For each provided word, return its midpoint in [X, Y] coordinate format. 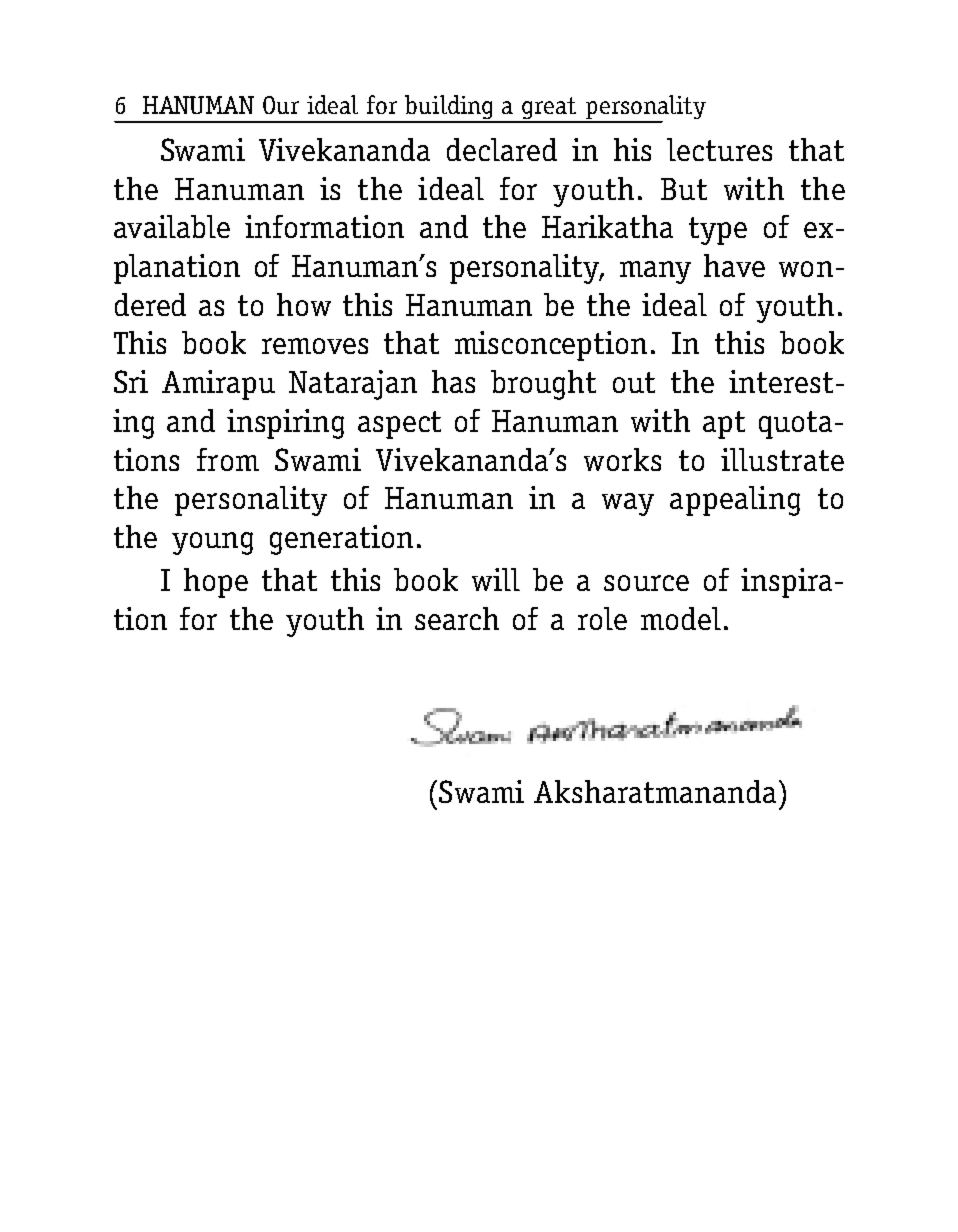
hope [216, 583]
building [449, 108]
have [734, 265]
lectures [719, 149]
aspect [399, 425]
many [655, 272]
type [718, 231]
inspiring [285, 424]
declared [502, 149]
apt [724, 425]
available [172, 226]
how [304, 304]
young [212, 543]
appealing [735, 501]
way [628, 504]
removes [315, 346]
